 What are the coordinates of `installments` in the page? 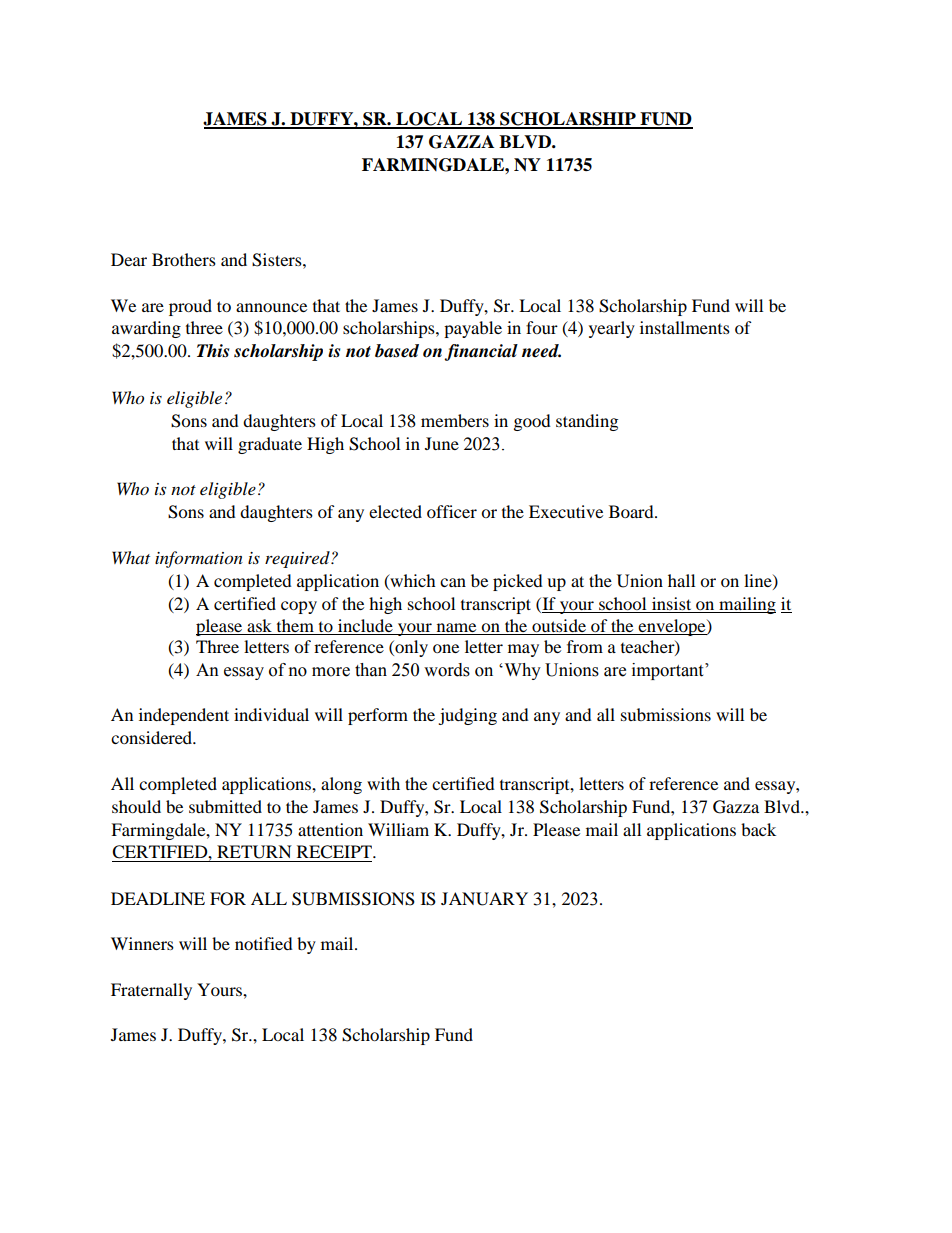 It's located at (685, 327).
